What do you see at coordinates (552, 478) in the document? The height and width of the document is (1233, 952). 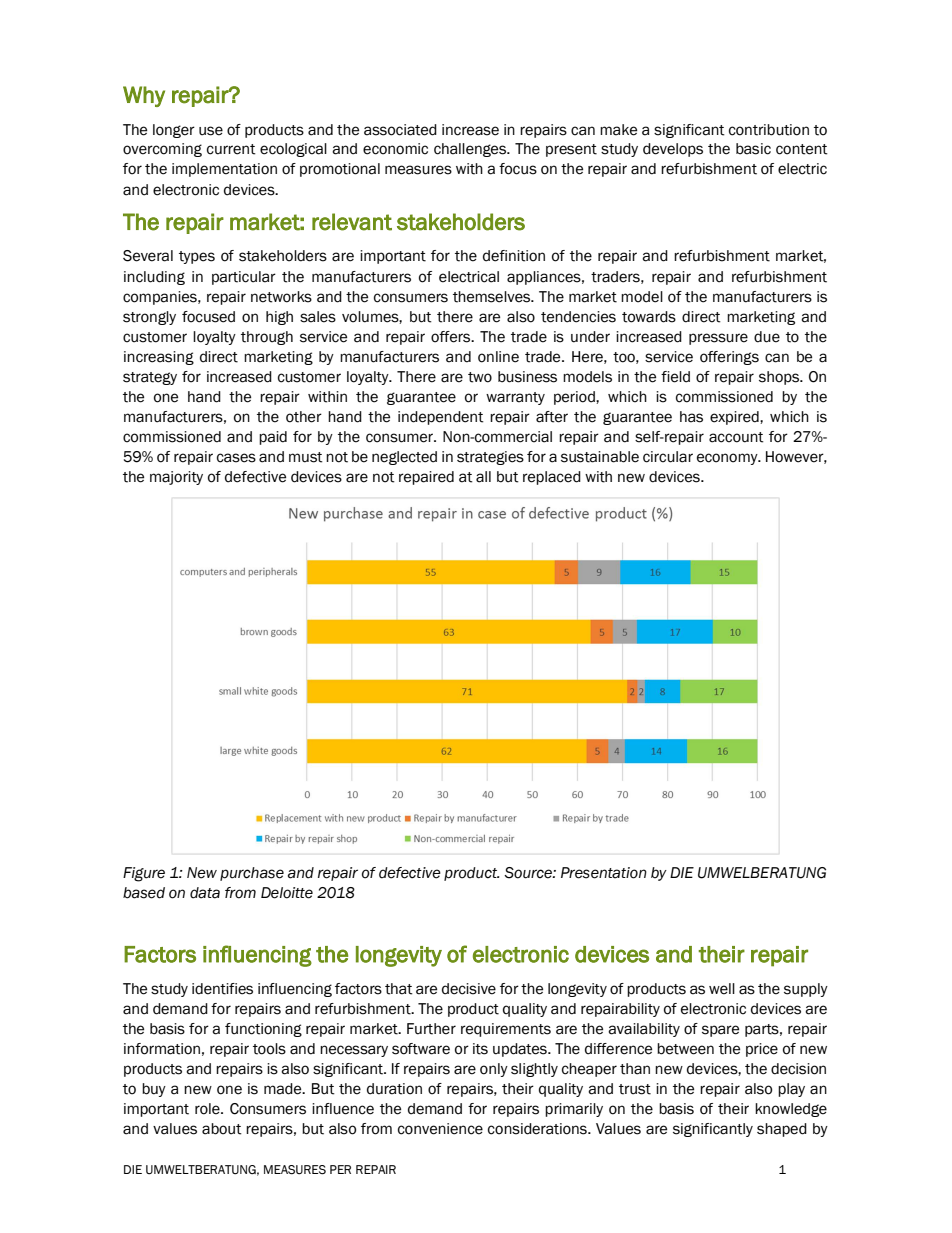 I see `replaced` at bounding box center [552, 478].
